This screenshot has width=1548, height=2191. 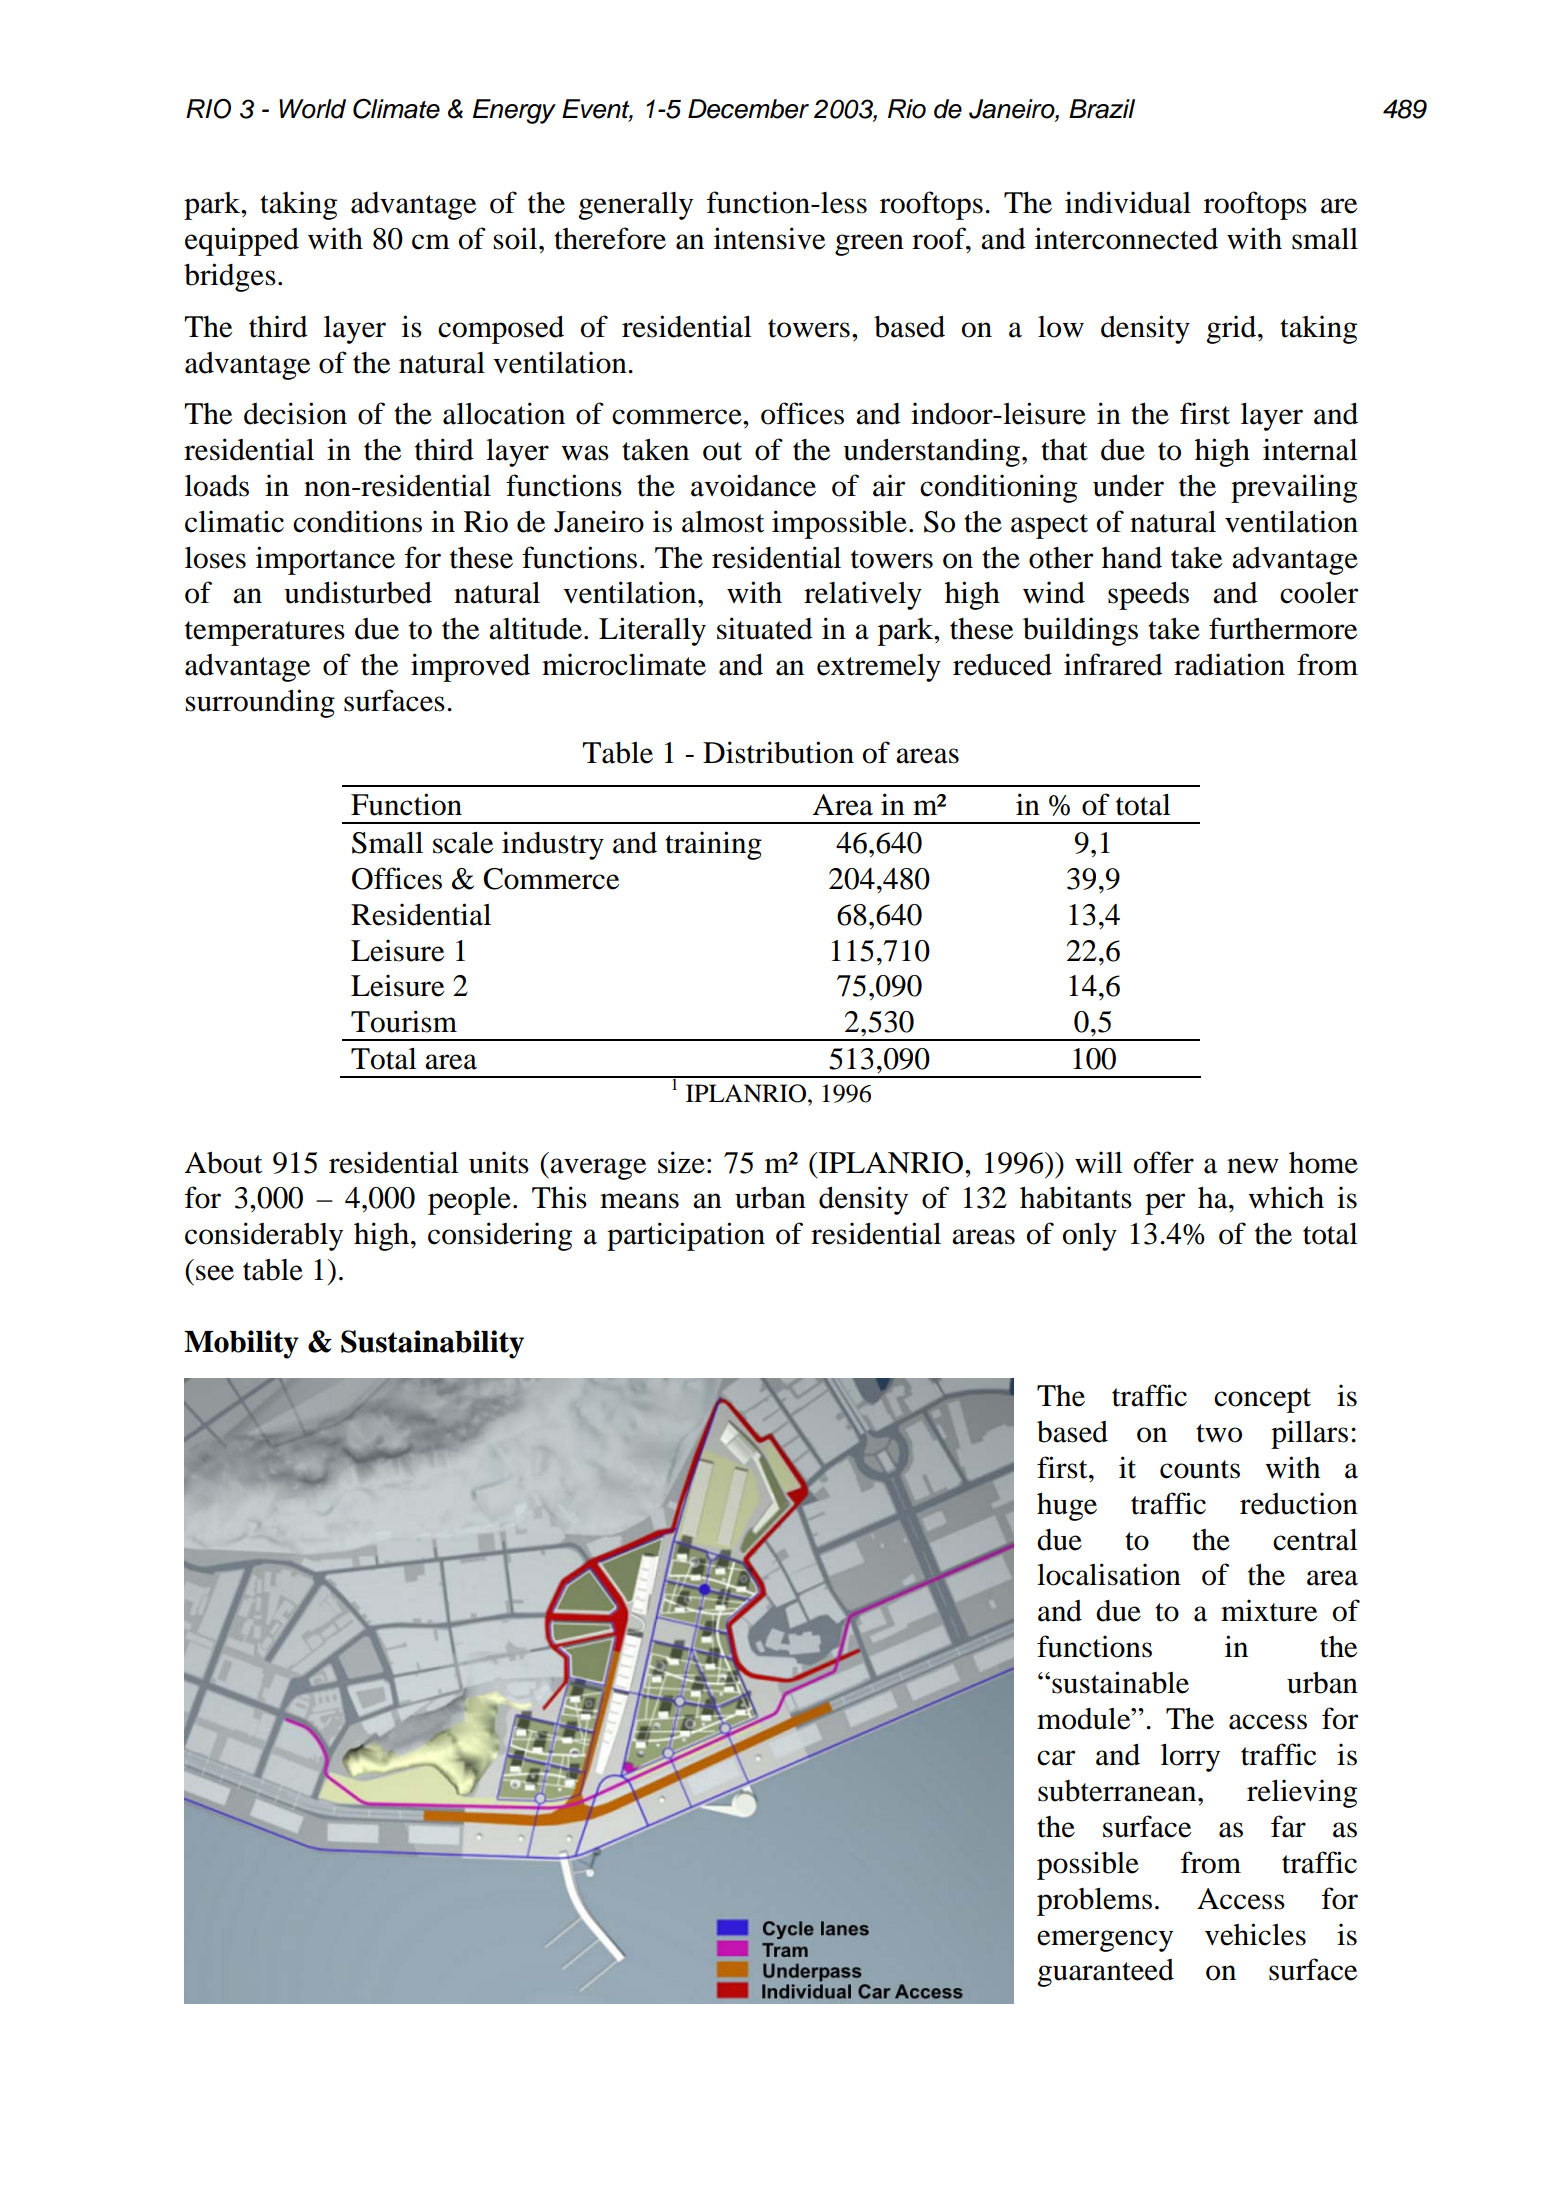 What do you see at coordinates (1262, 1400) in the screenshot?
I see `concept` at bounding box center [1262, 1400].
